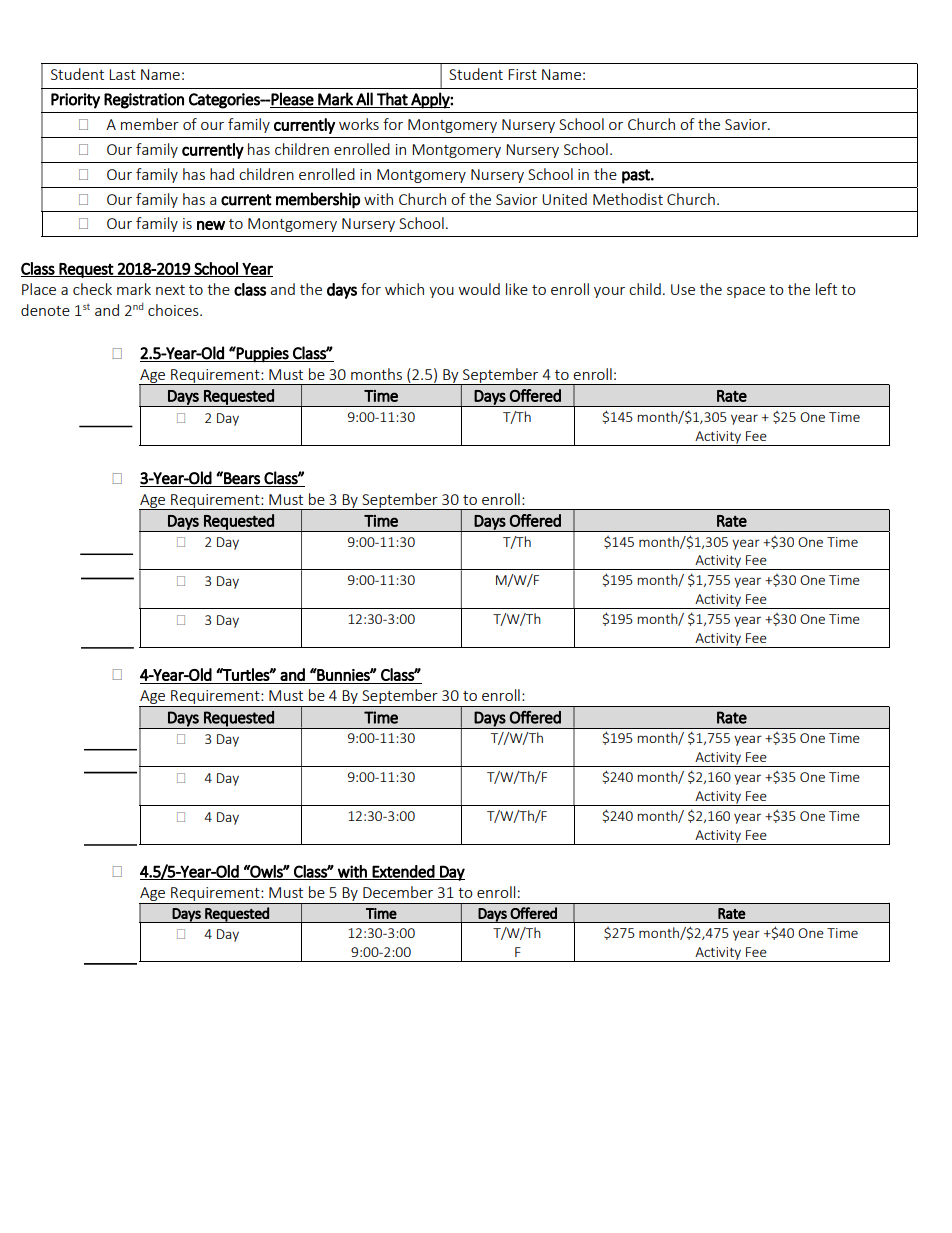  Describe the element at coordinates (398, 892) in the screenshot. I see `December` at that location.
